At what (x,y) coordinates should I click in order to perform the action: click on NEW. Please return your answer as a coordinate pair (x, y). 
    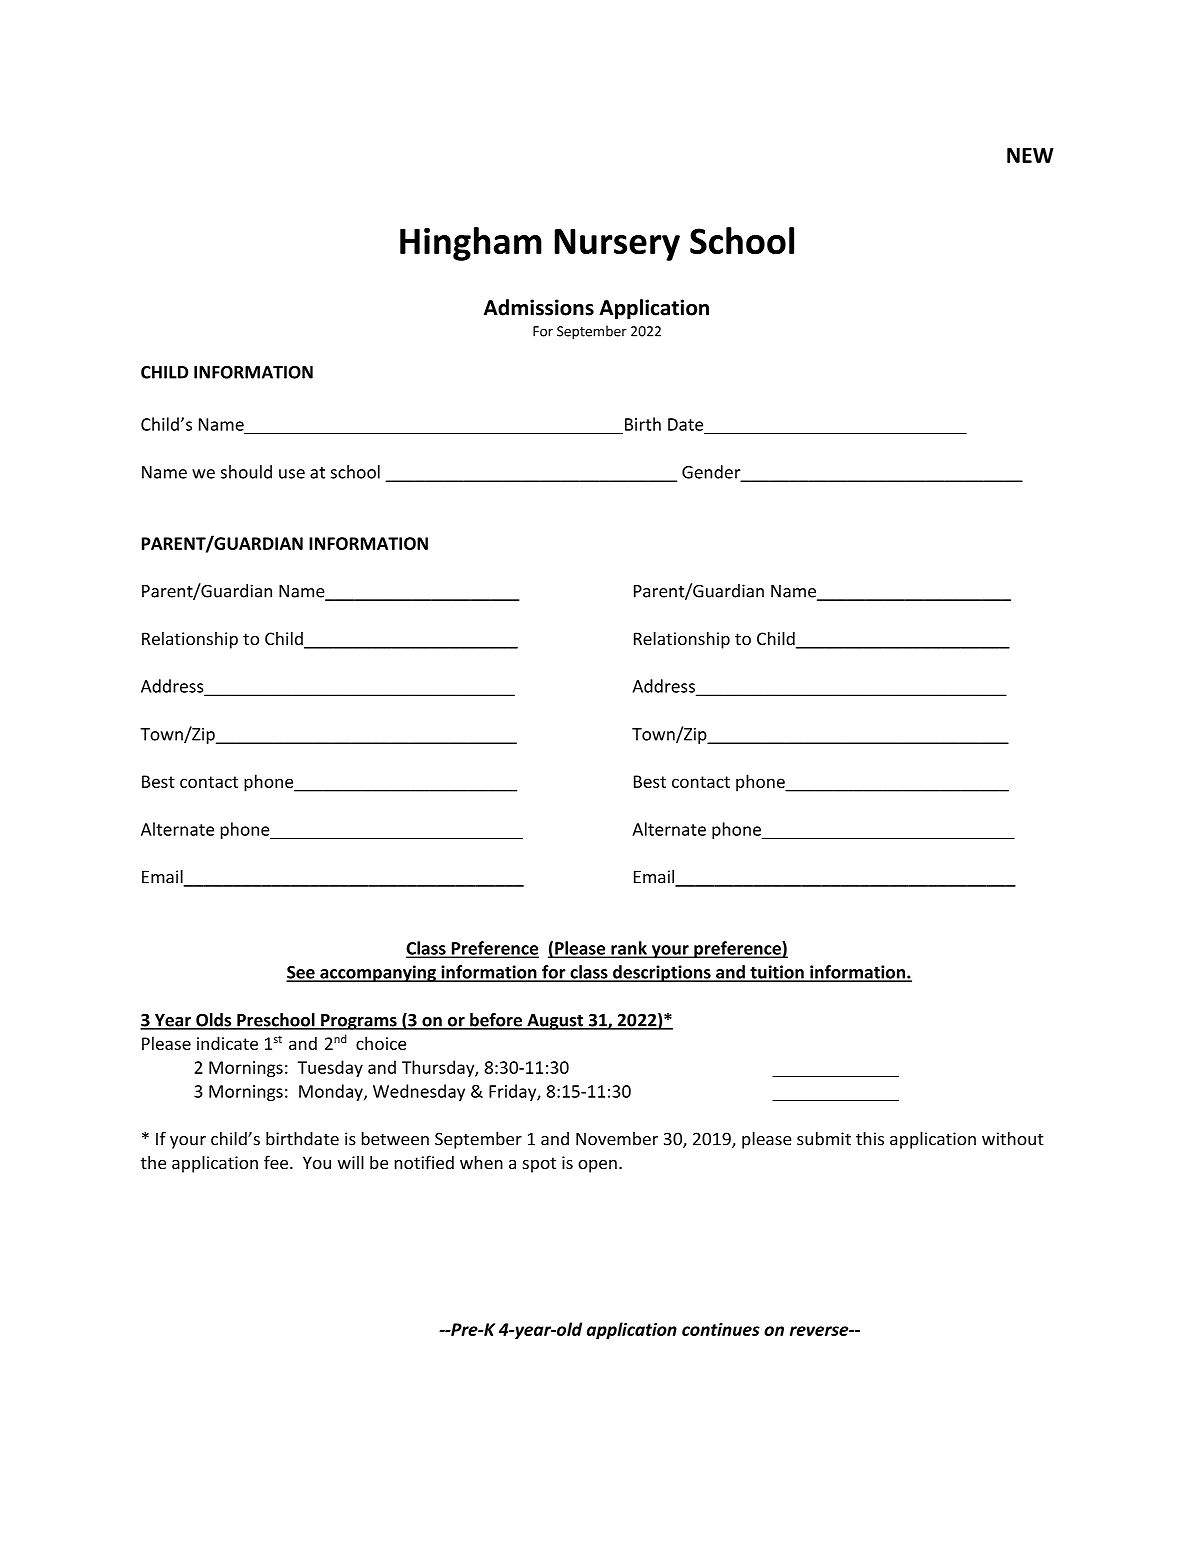
    Looking at the image, I should click on (1030, 155).
